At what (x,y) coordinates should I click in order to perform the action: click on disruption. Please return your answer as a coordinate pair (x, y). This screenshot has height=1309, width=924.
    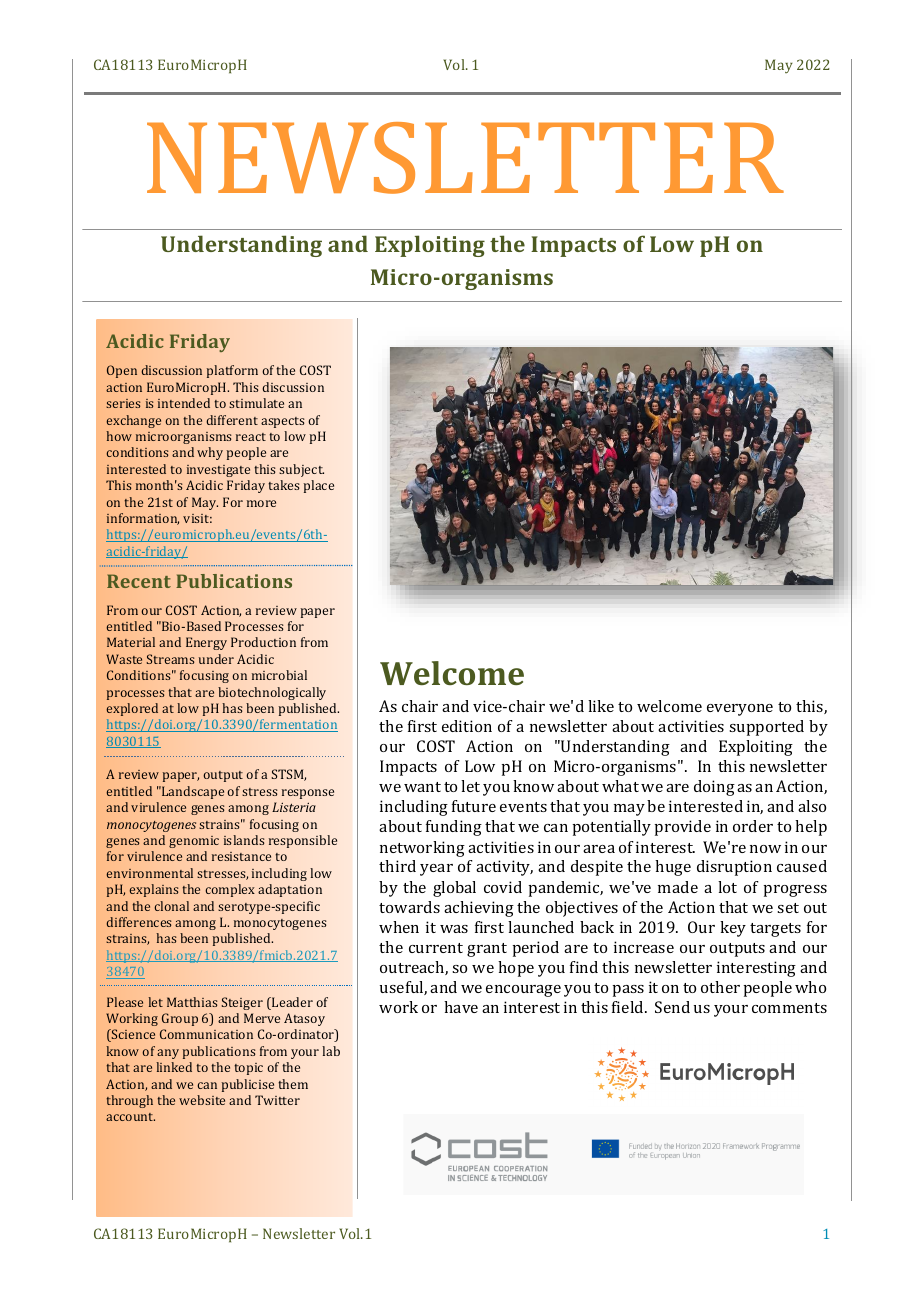
    Looking at the image, I should click on (734, 868).
